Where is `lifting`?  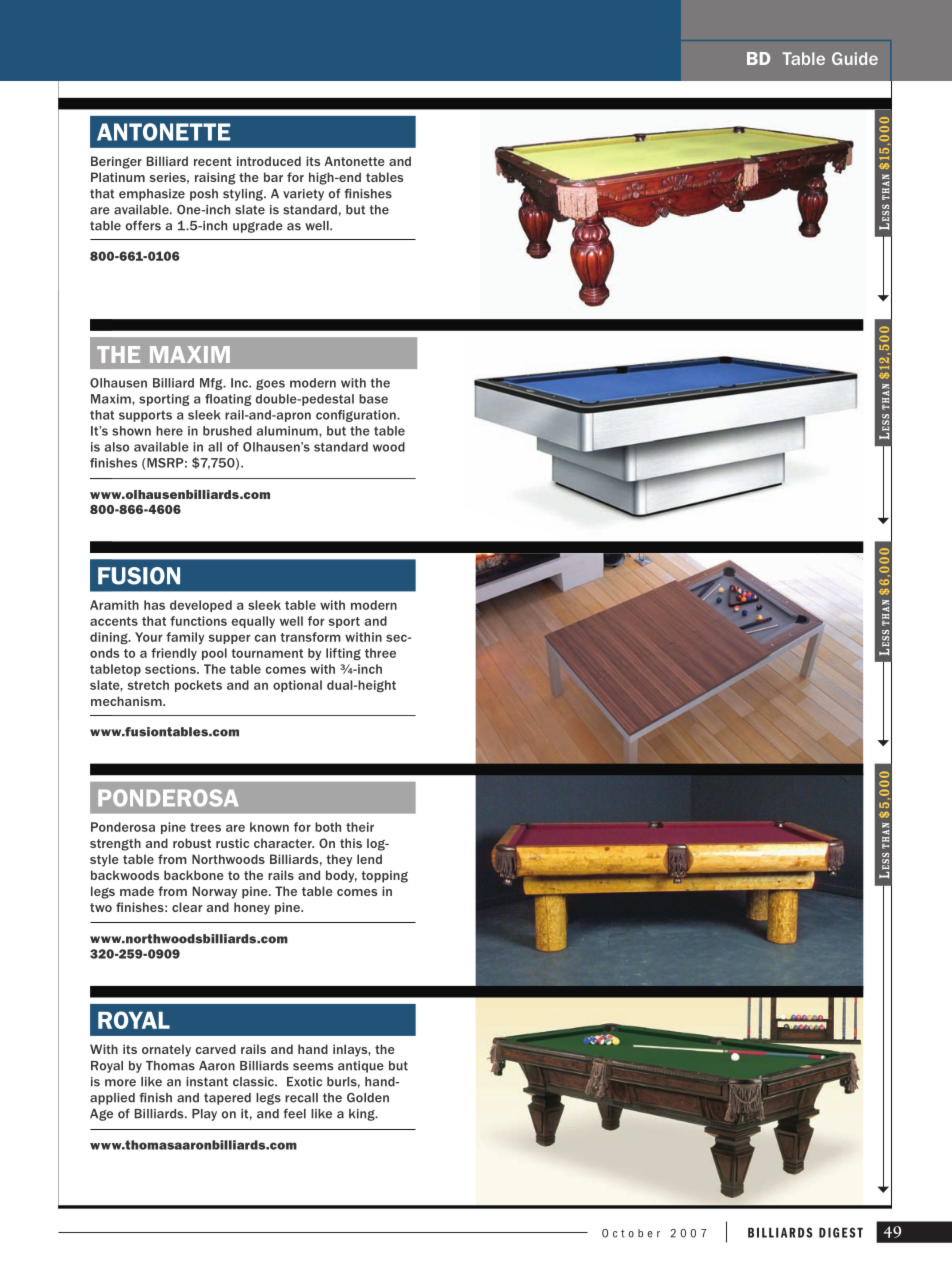 lifting is located at coordinates (343, 654).
